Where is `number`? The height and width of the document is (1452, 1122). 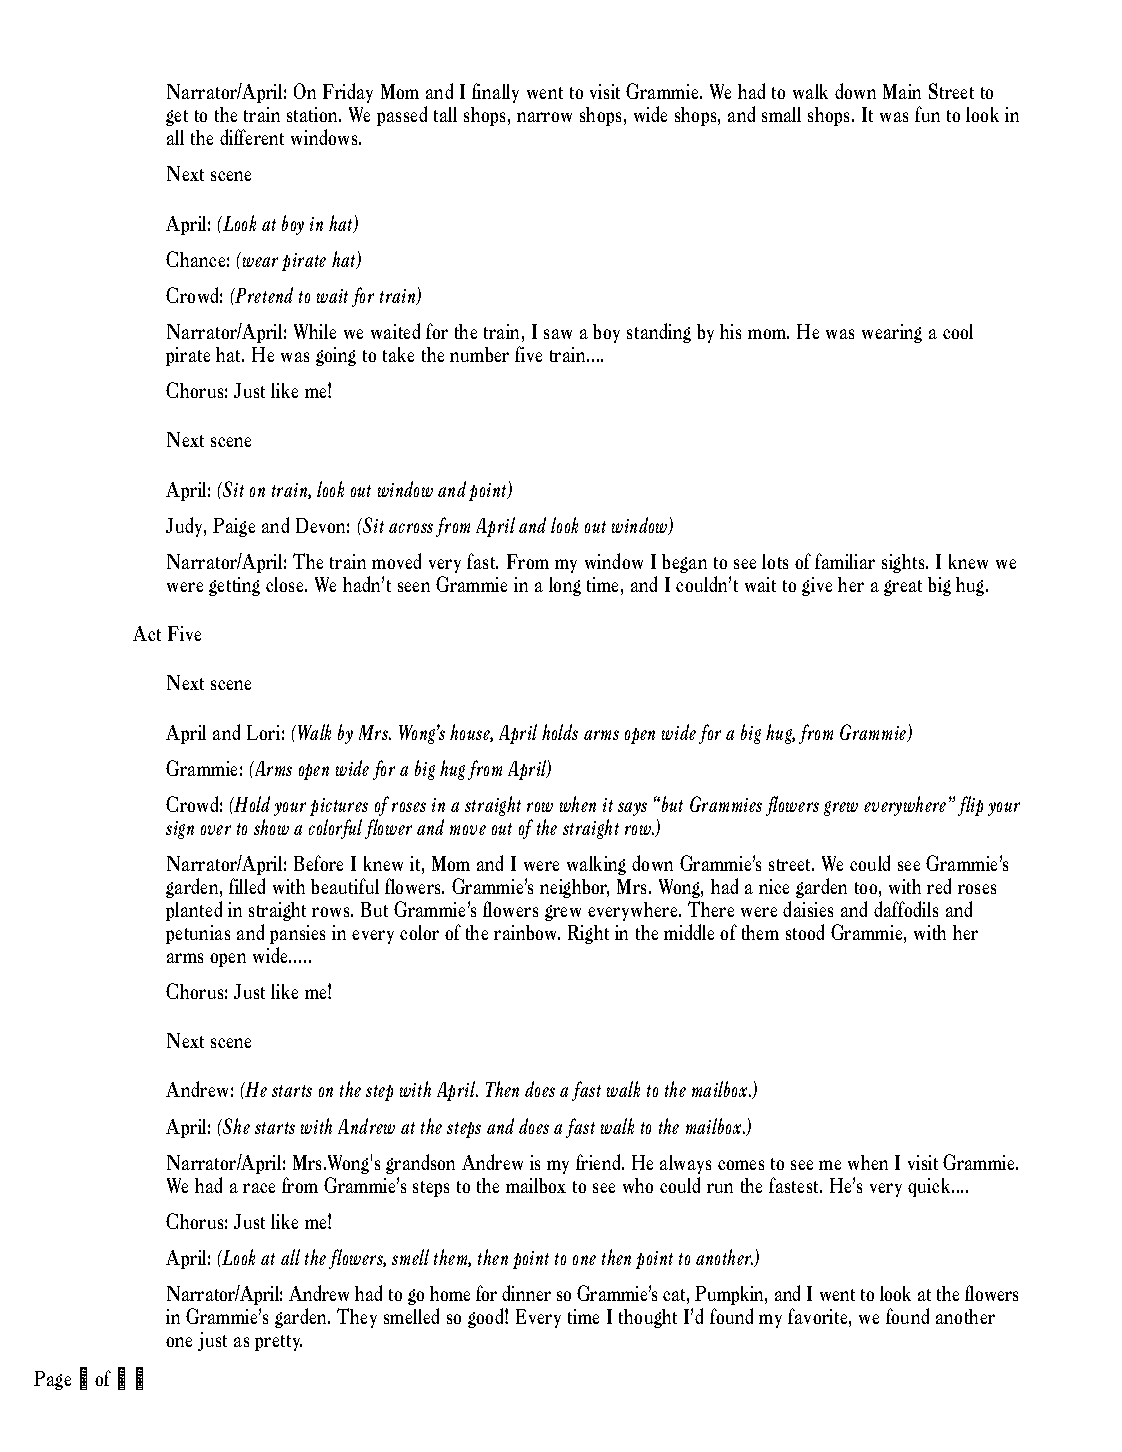
number is located at coordinates (479, 354).
